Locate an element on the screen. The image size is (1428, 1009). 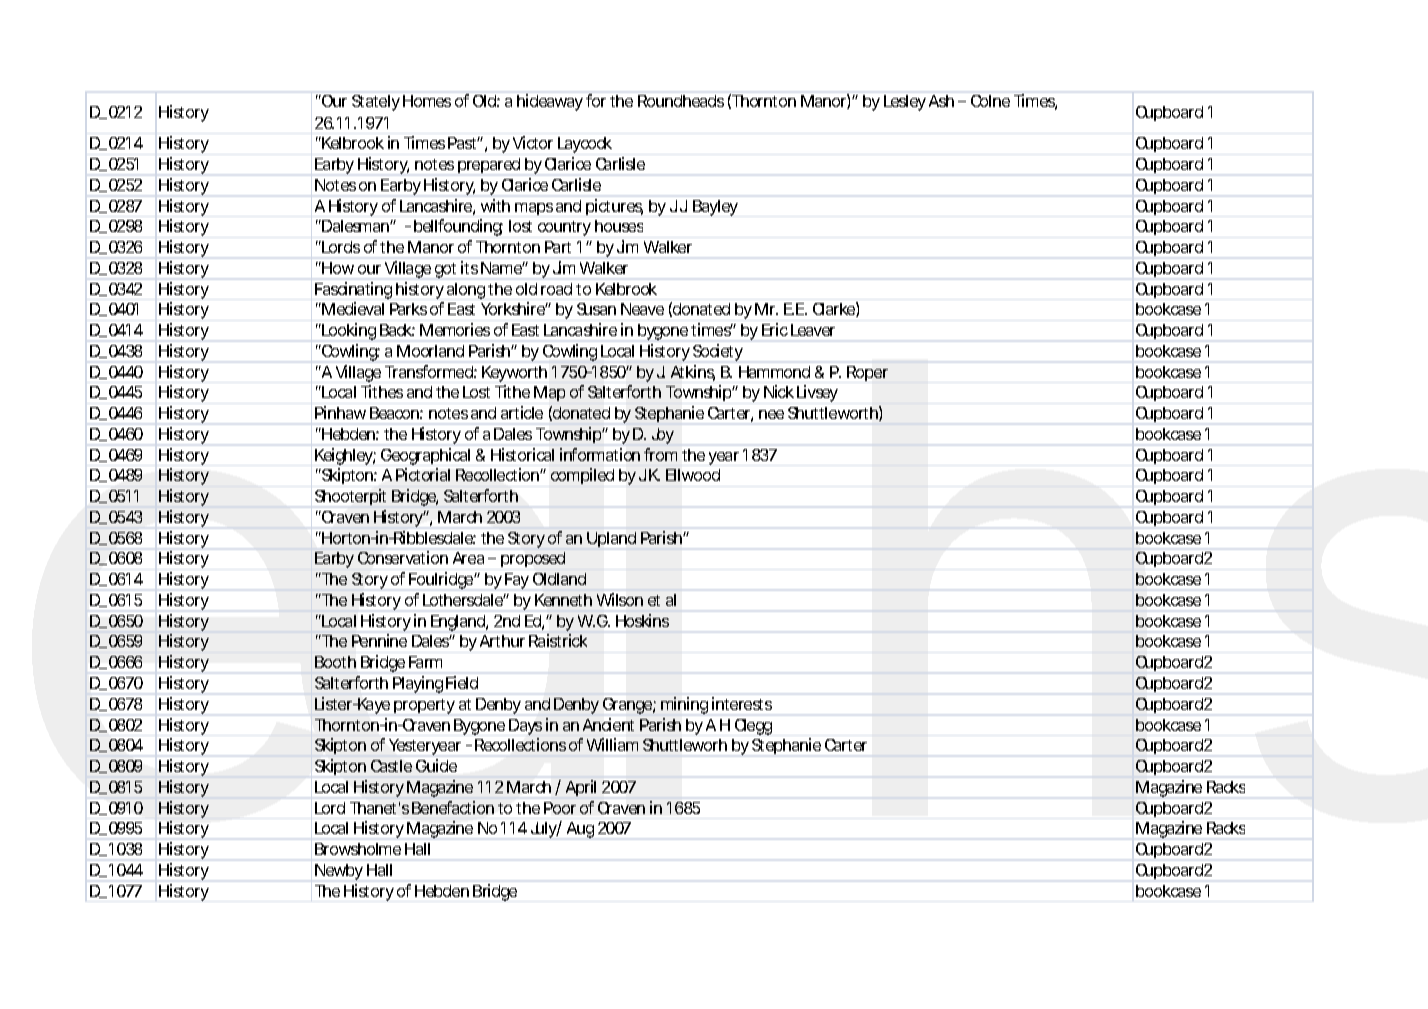
interests is located at coordinates (742, 703).
